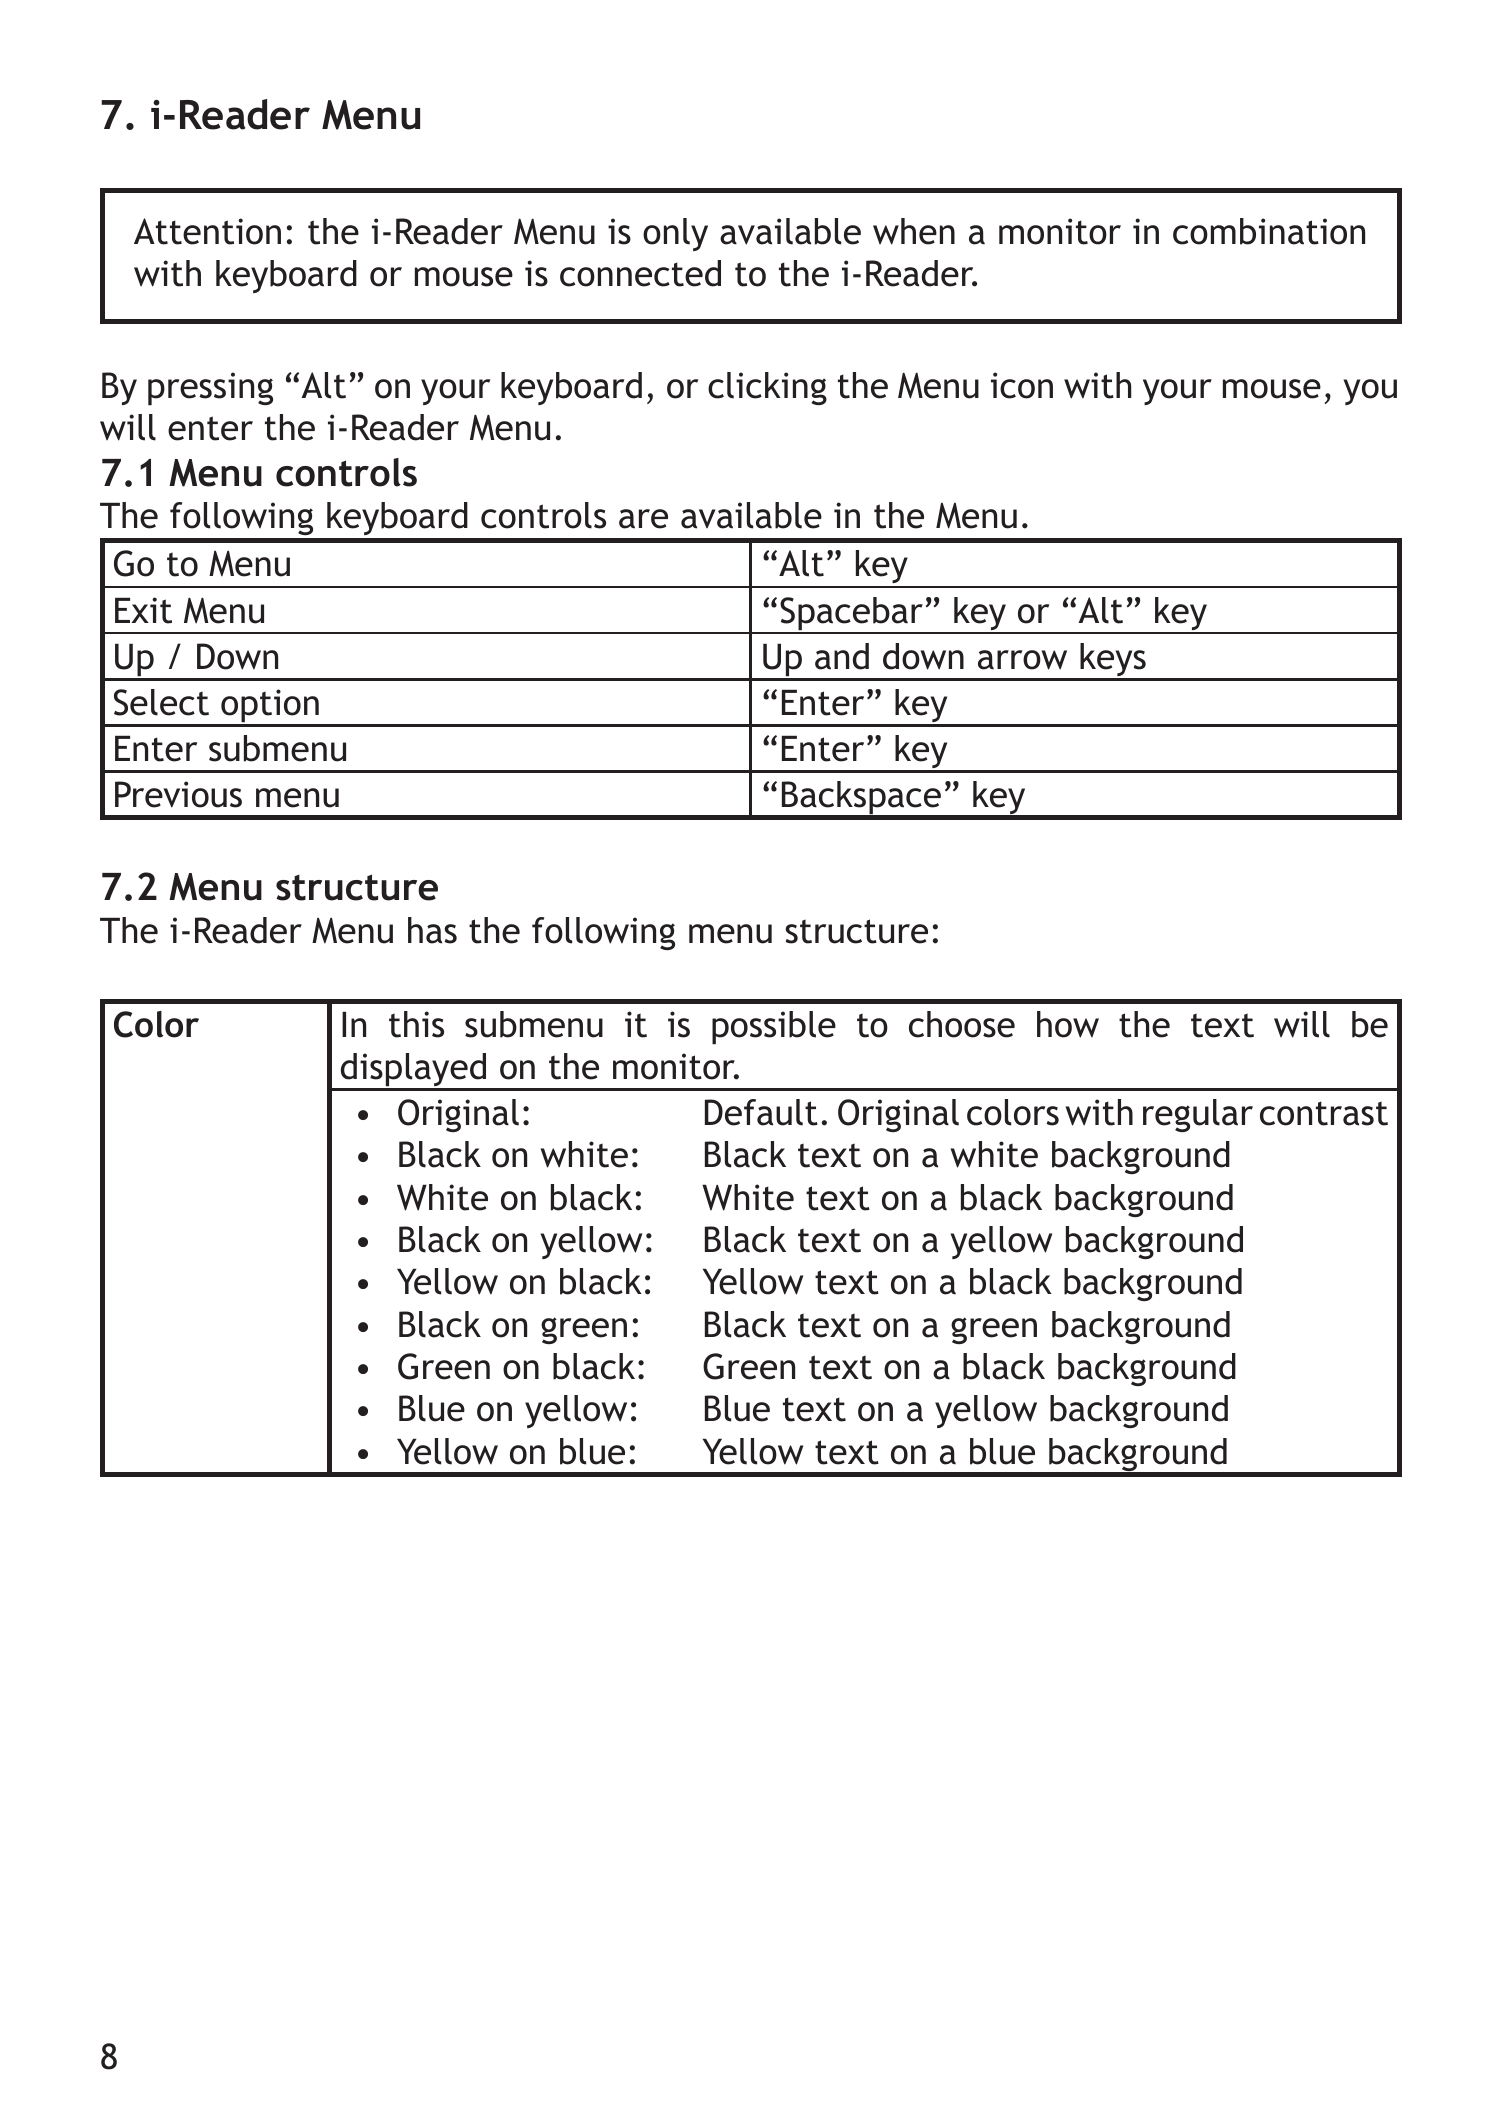  Describe the element at coordinates (675, 234) in the screenshot. I see `only` at that location.
